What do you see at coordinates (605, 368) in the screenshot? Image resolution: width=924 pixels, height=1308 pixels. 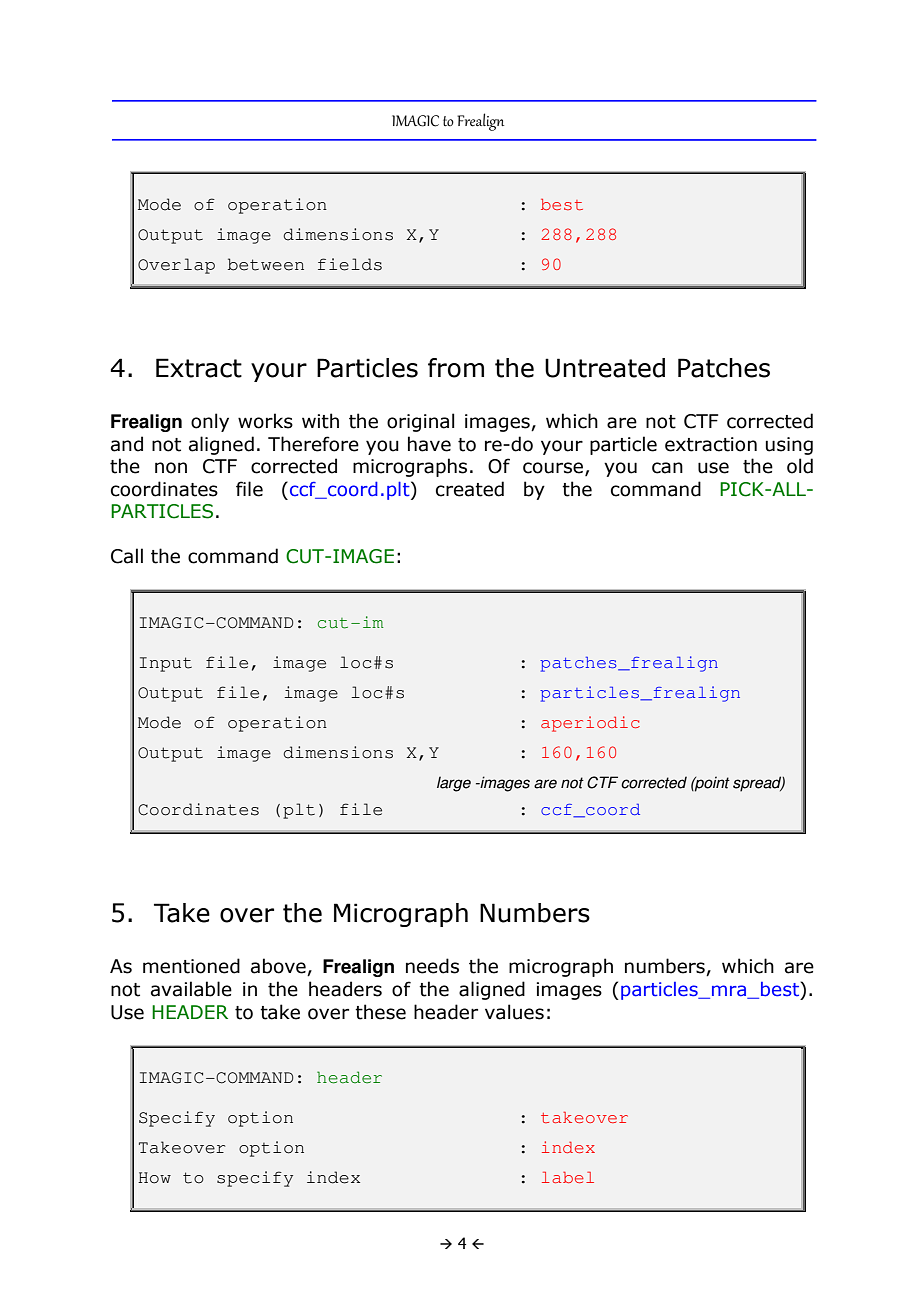 I see `Untreated` at bounding box center [605, 368].
